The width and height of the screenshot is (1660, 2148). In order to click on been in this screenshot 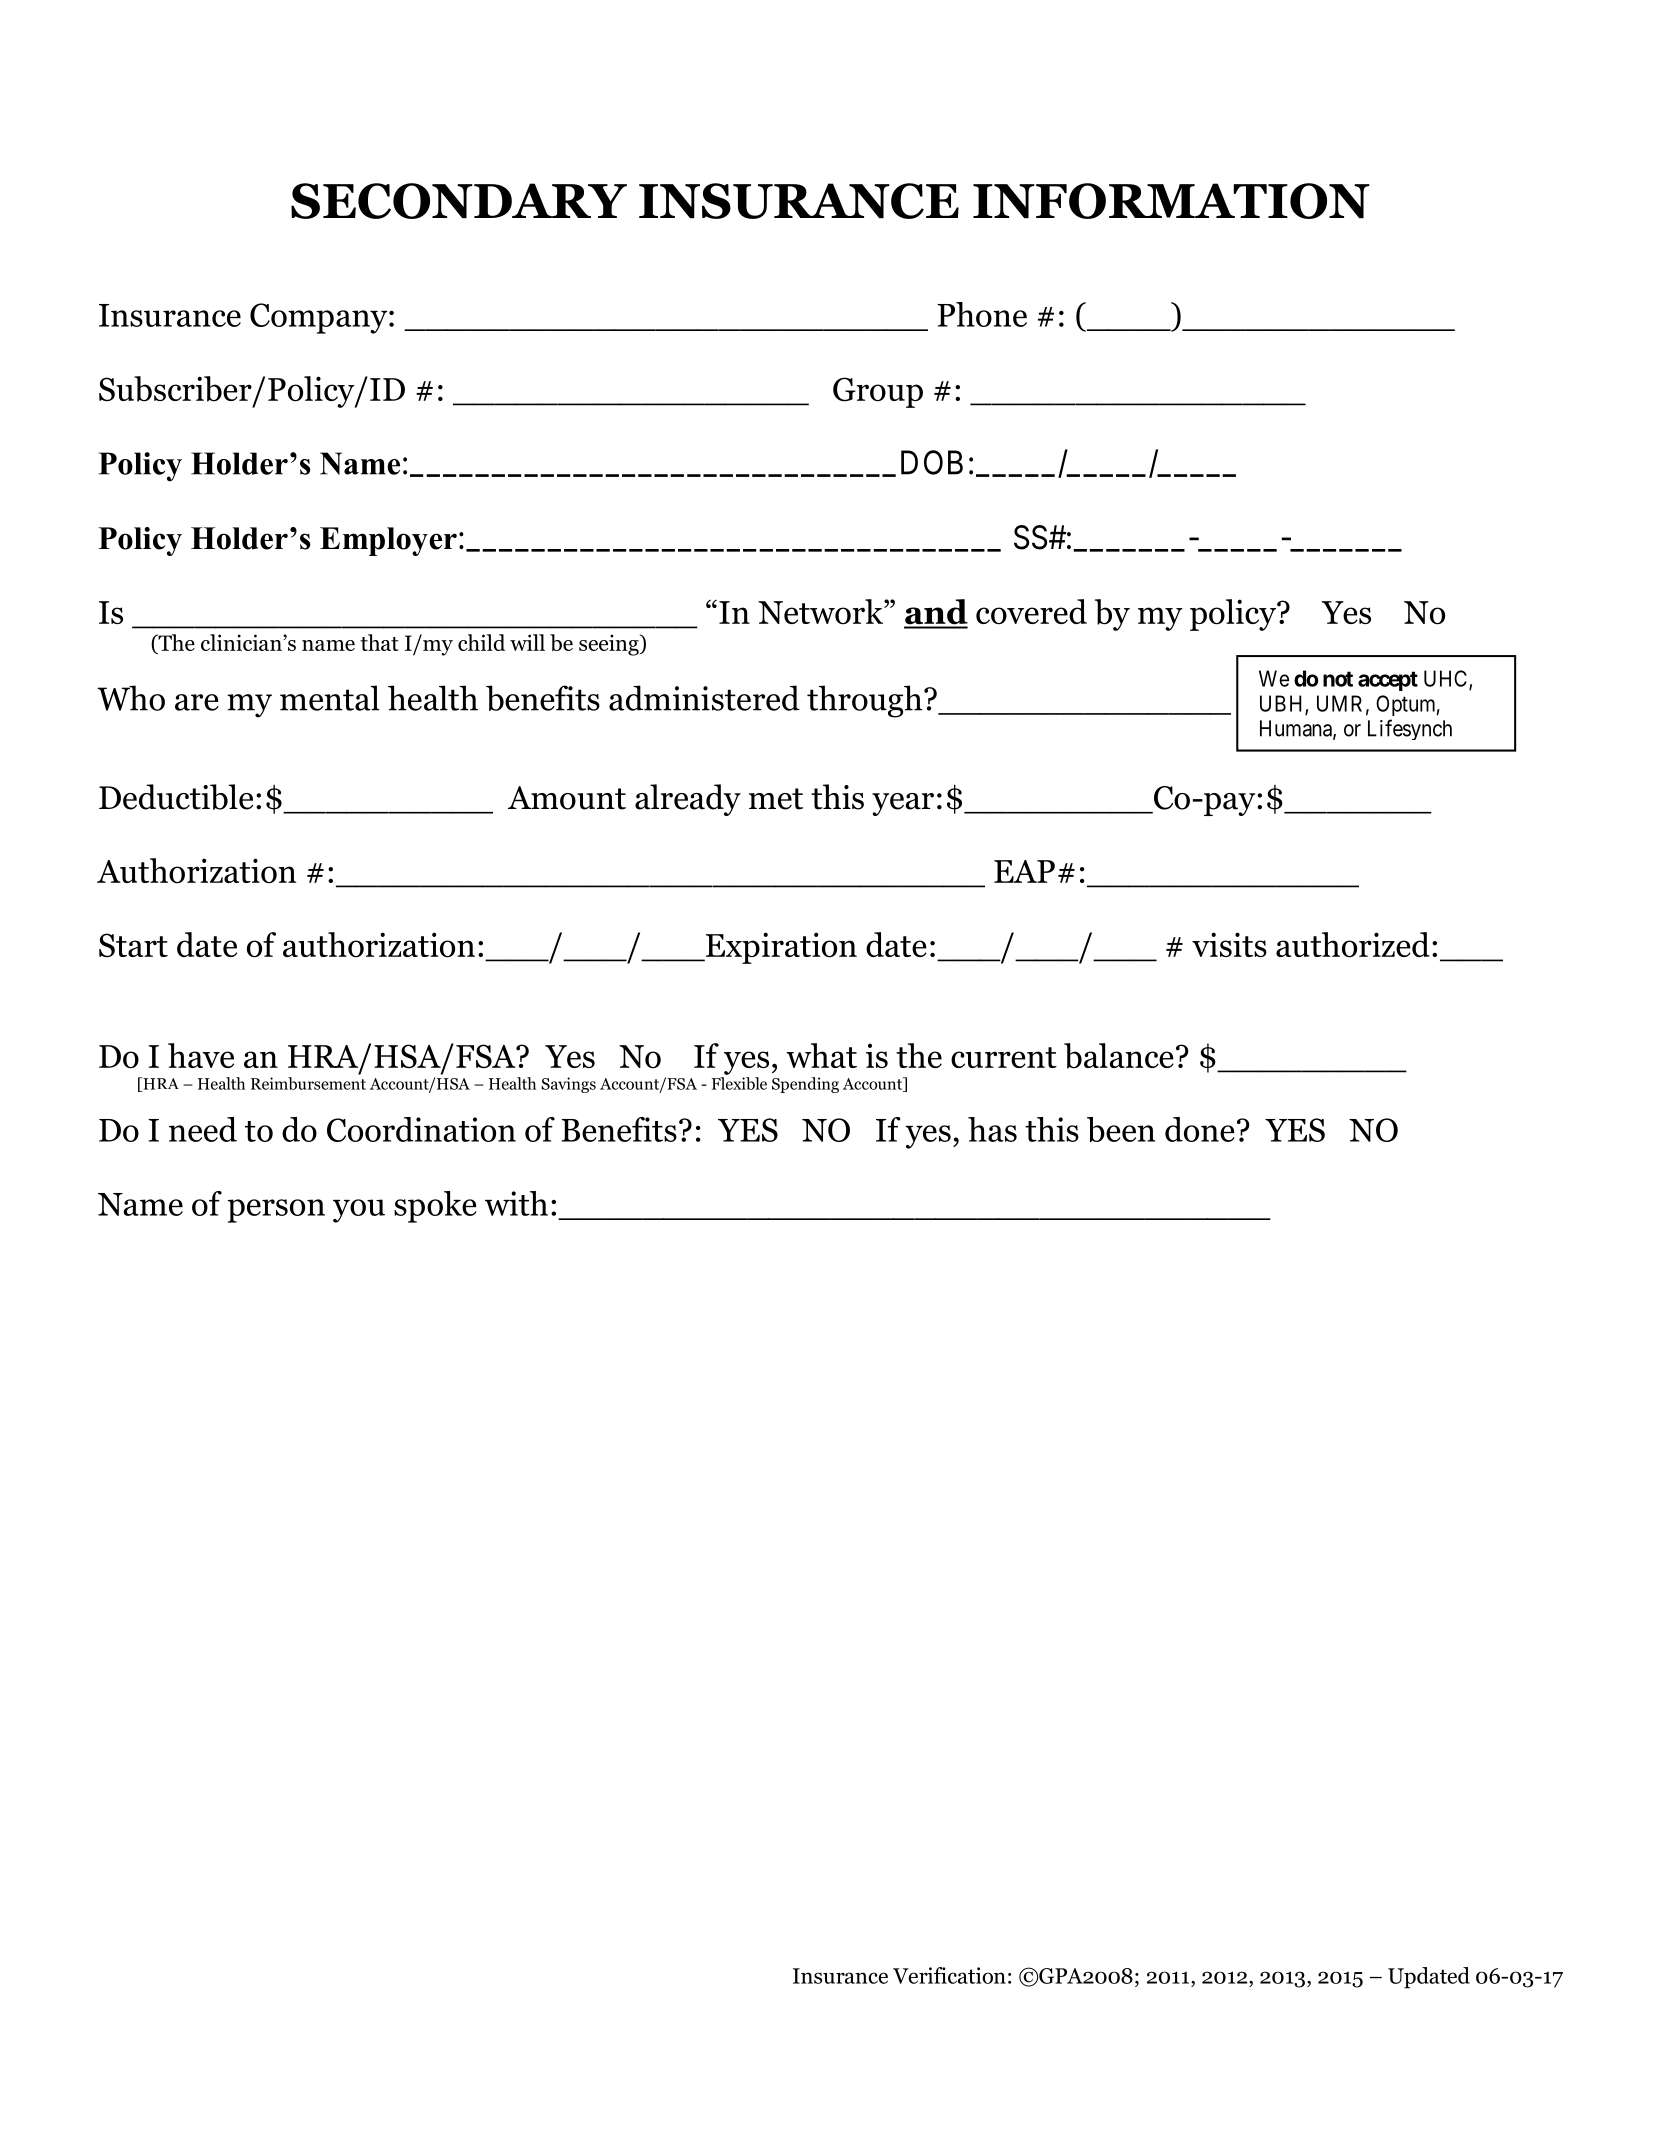, I will do `click(1121, 1130)`.
